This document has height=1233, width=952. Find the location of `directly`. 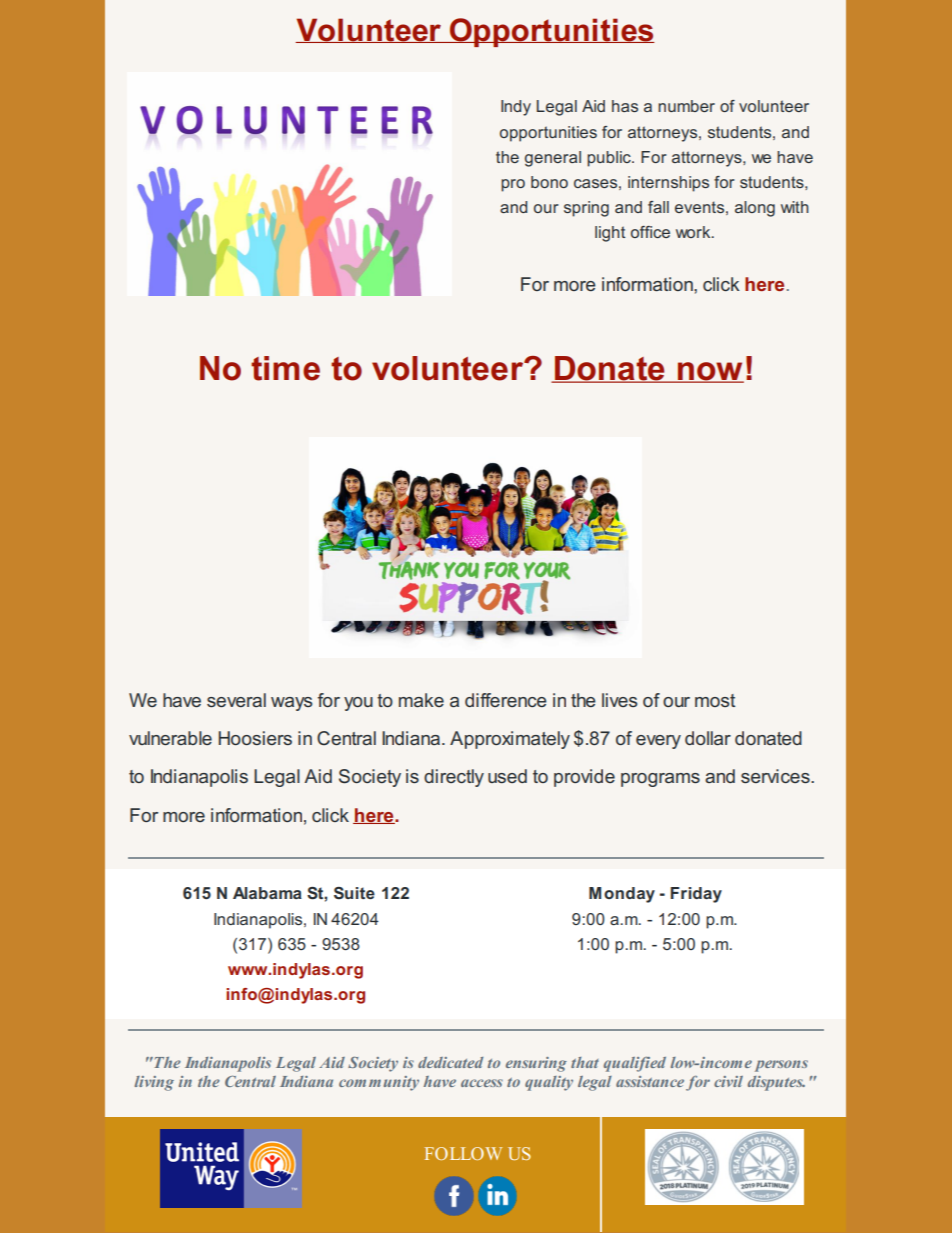

directly is located at coordinates (454, 778).
